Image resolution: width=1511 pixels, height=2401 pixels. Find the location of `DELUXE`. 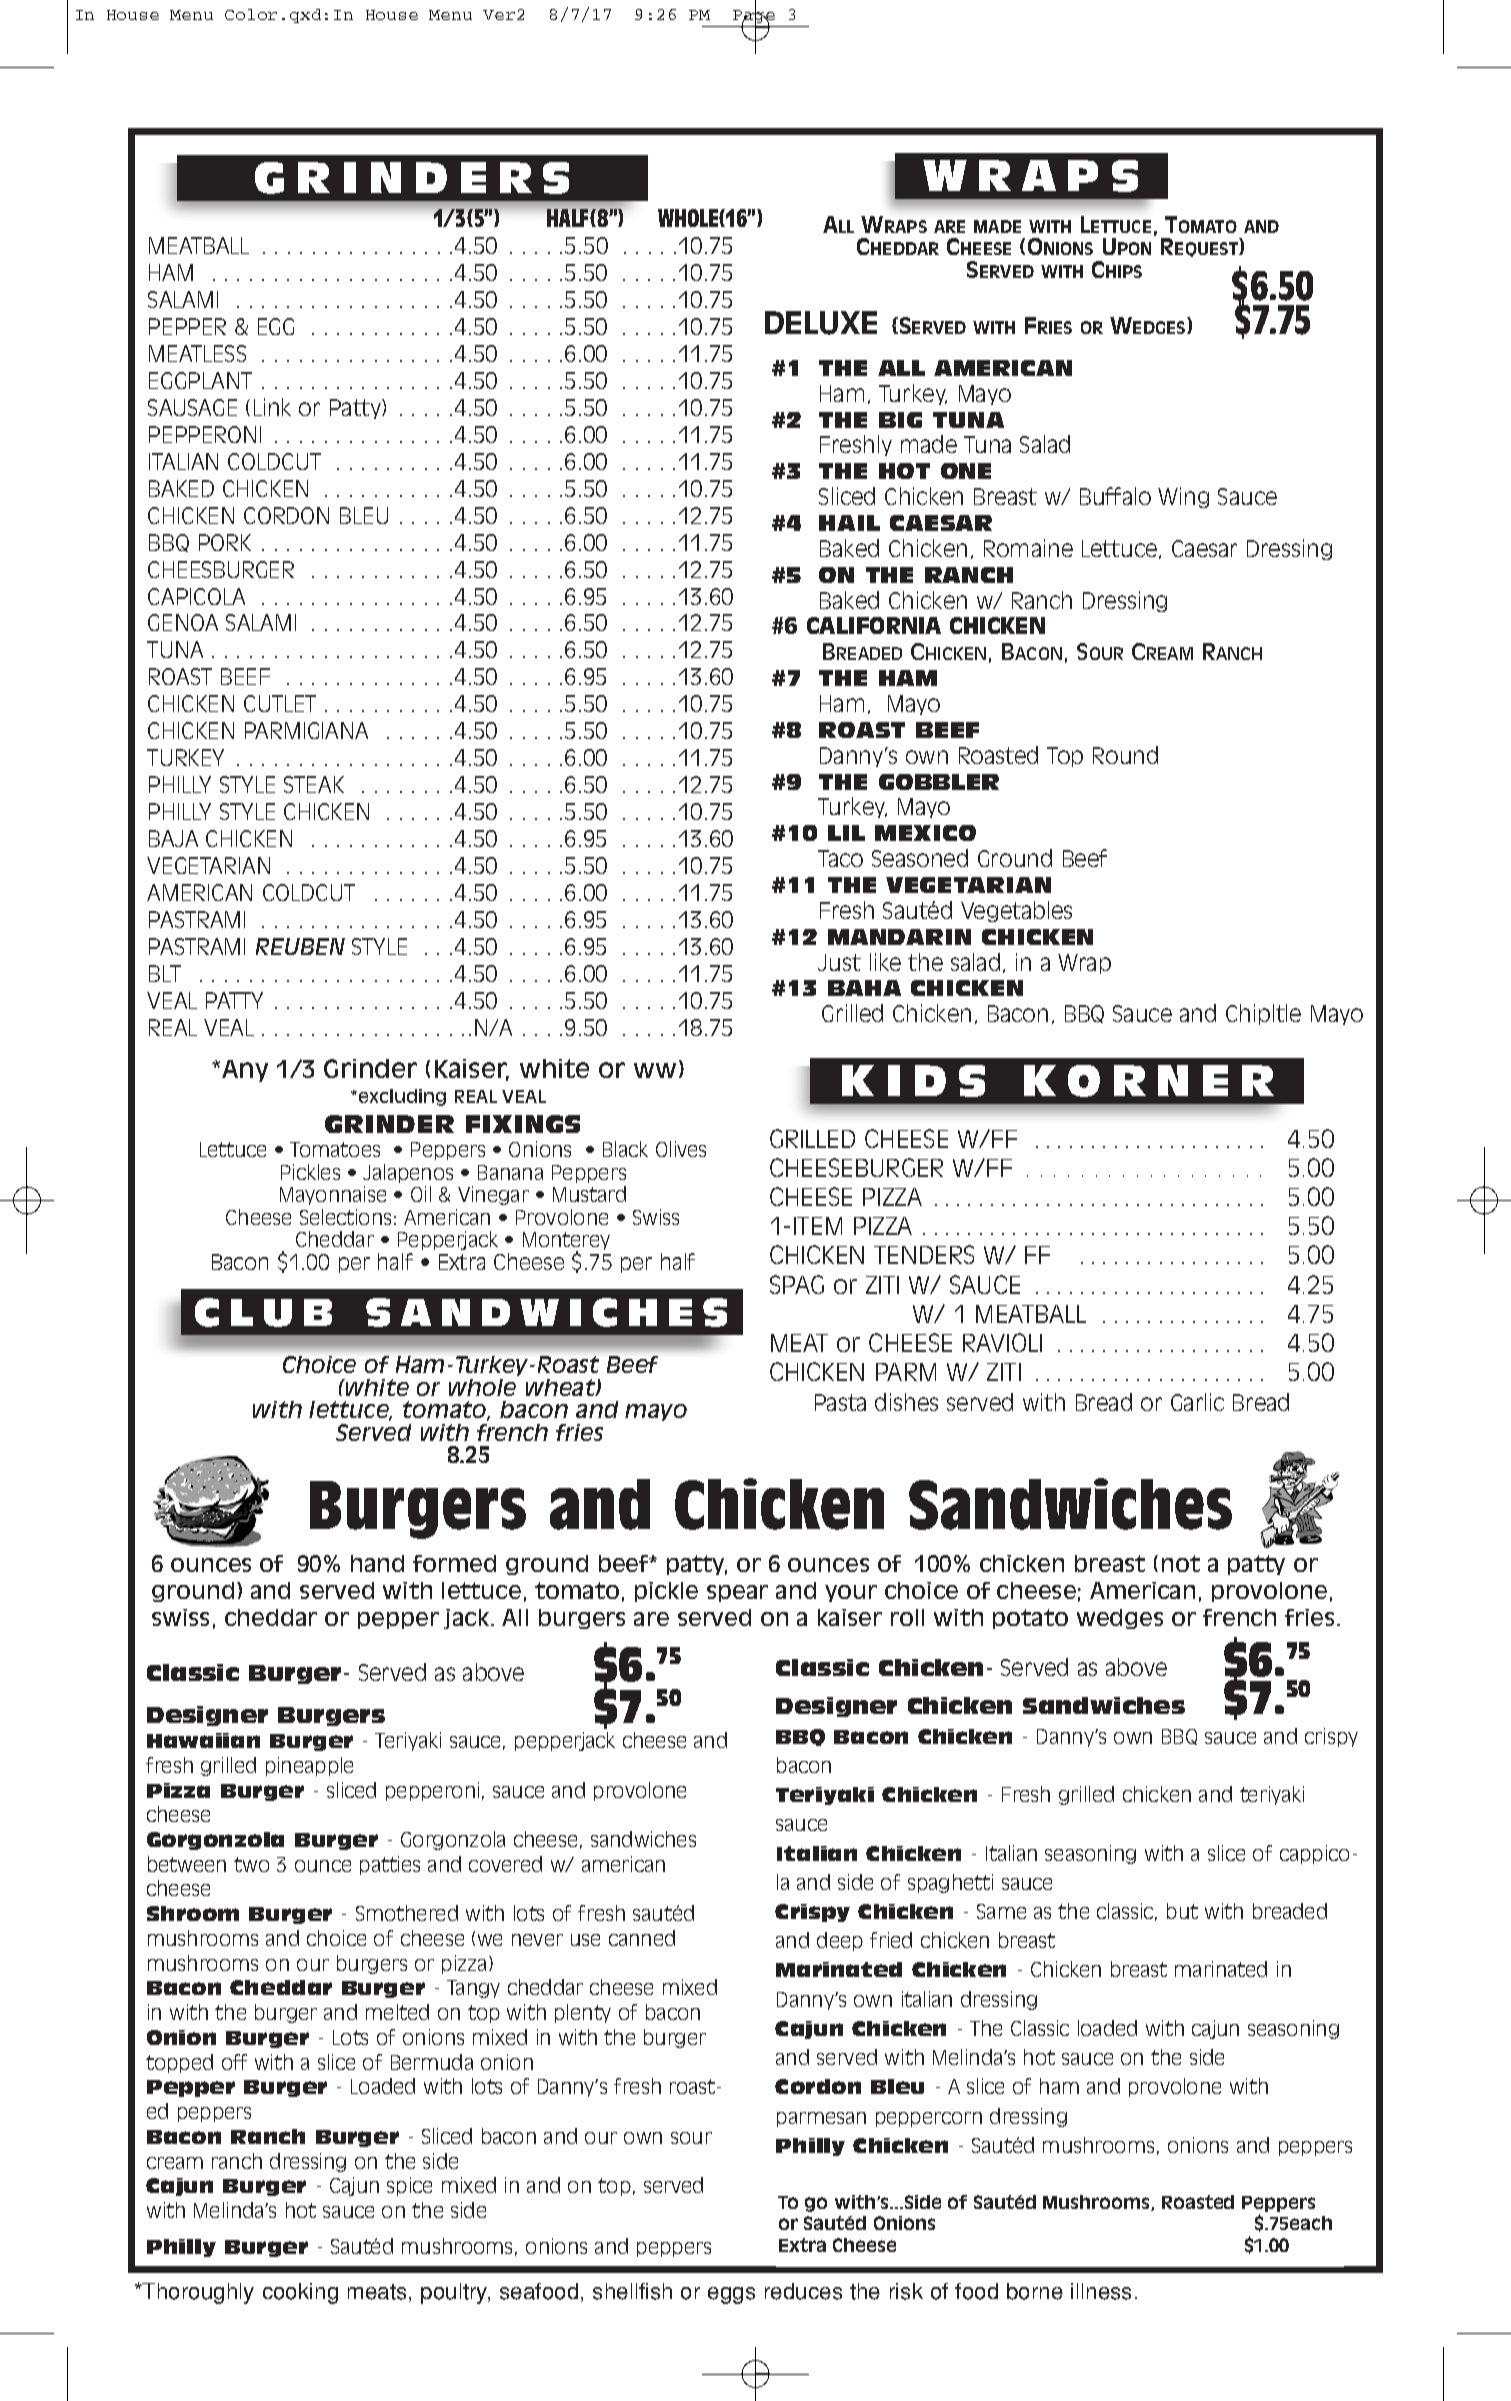

DELUXE is located at coordinates (821, 323).
